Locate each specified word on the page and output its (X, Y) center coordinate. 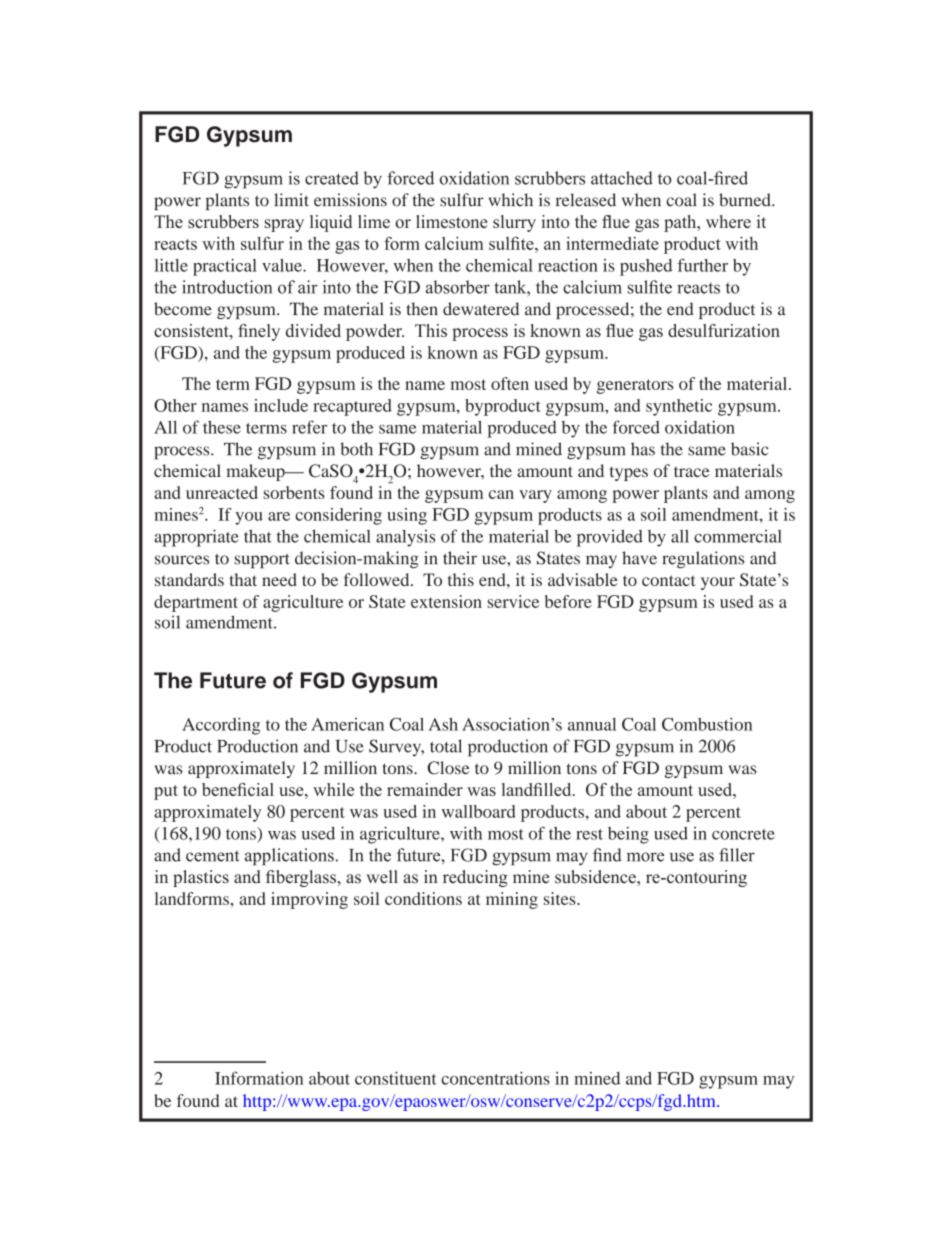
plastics (201, 878)
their (460, 558)
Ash (443, 724)
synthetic (679, 407)
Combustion (707, 724)
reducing (475, 878)
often (510, 383)
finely (259, 332)
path (681, 223)
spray (284, 225)
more (645, 857)
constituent (396, 1078)
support (262, 561)
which (511, 200)
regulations (703, 560)
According (221, 726)
